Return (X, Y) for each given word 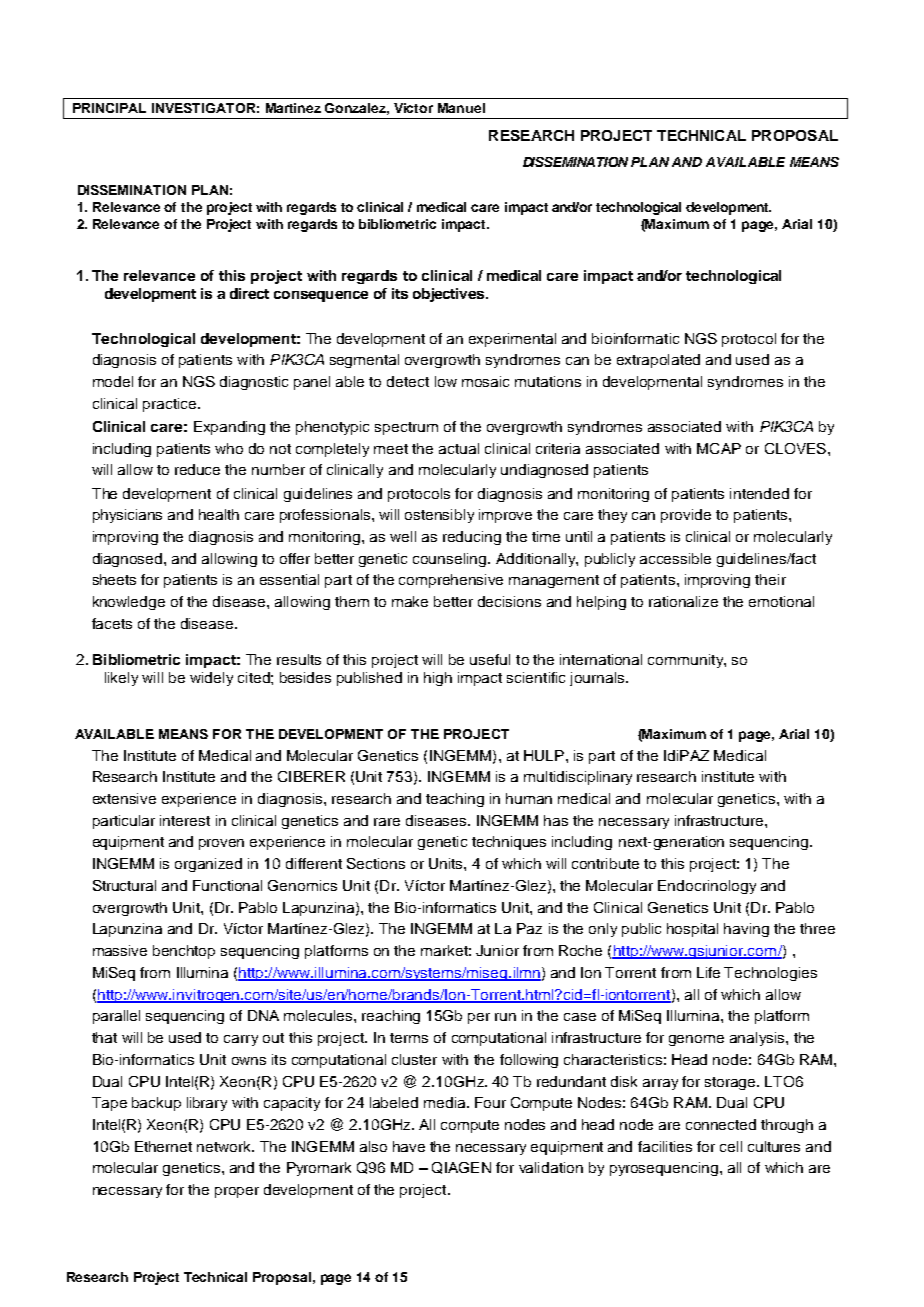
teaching (455, 800)
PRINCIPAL (109, 108)
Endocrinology (707, 887)
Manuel (461, 108)
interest (185, 820)
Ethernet (163, 1146)
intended (759, 493)
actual (459, 448)
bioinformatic (635, 338)
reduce (197, 469)
